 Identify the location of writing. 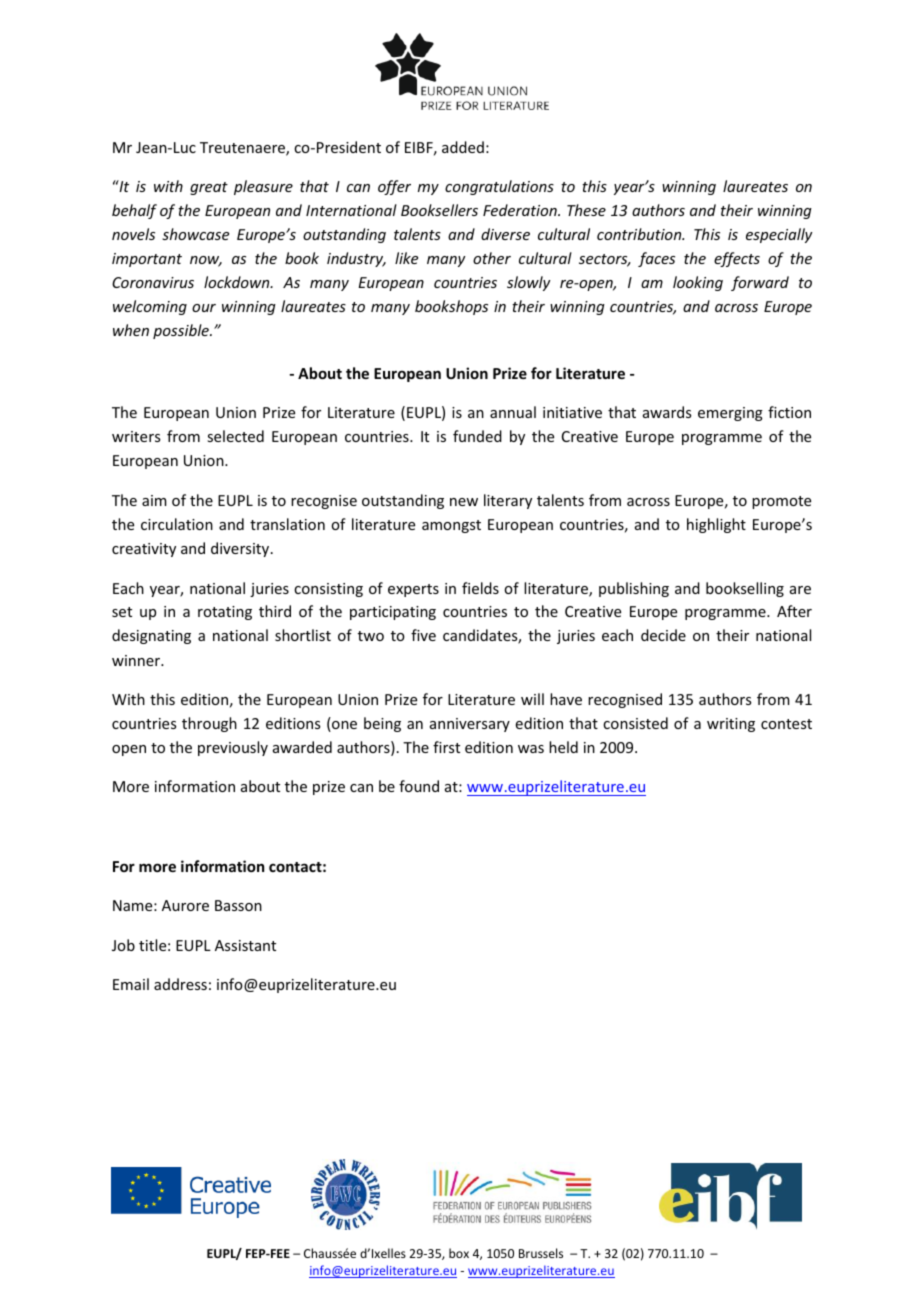
(731, 725).
